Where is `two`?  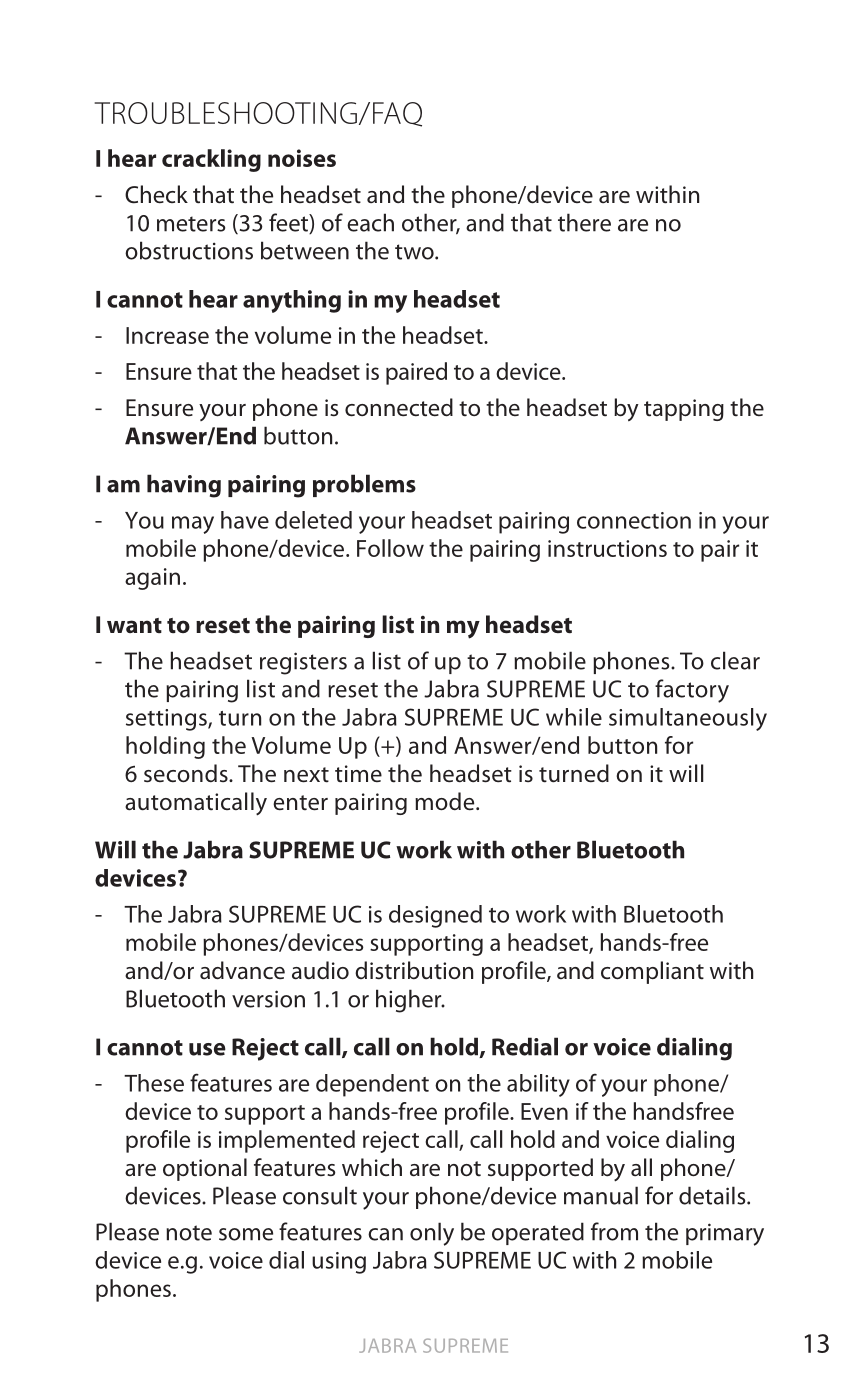 two is located at coordinates (415, 252).
